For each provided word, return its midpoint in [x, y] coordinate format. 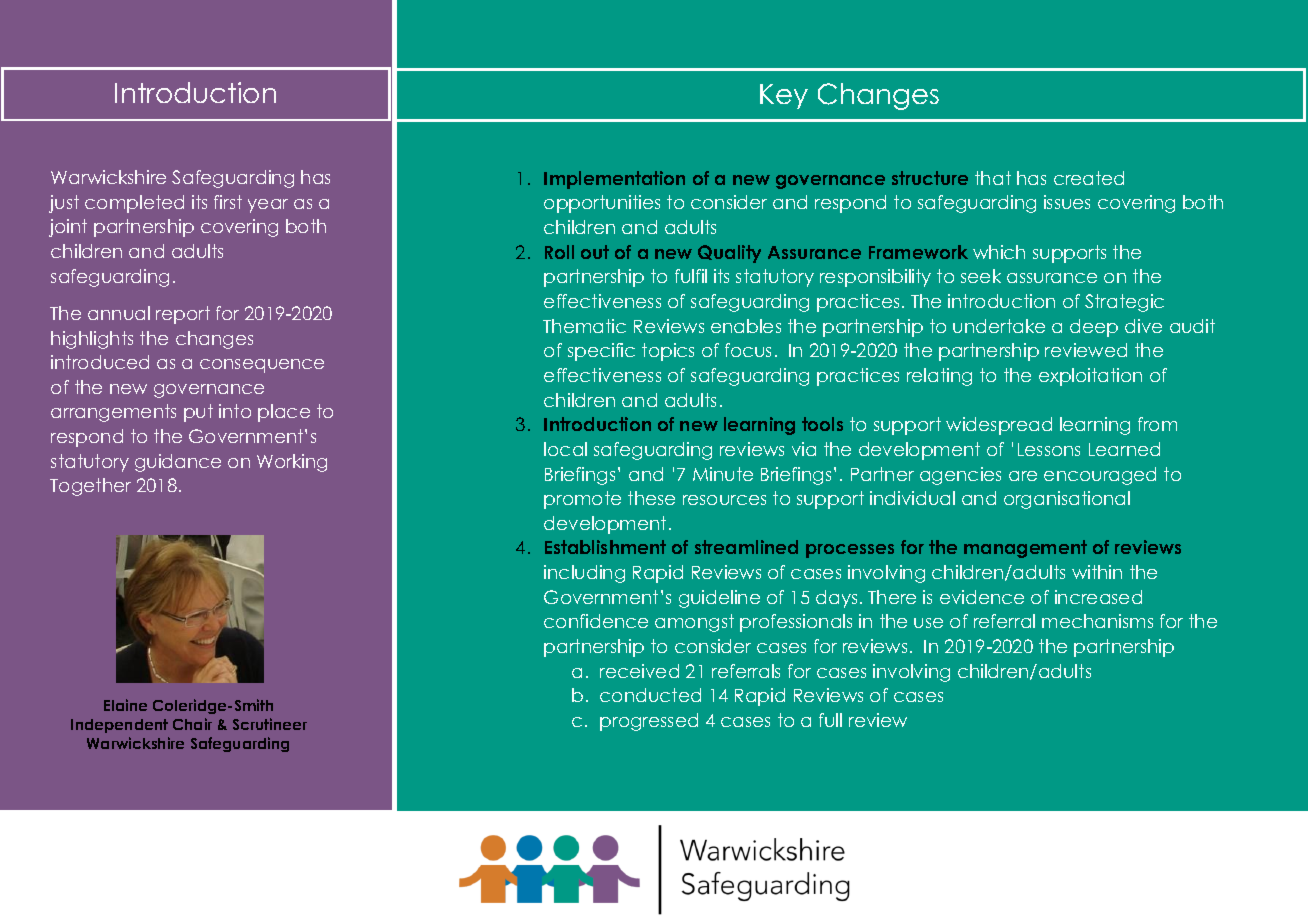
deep [1094, 328]
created [1089, 178]
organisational [1067, 500]
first [228, 202]
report [183, 315]
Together [90, 487]
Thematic [584, 326]
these [651, 498]
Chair [192, 724]
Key [784, 96]
